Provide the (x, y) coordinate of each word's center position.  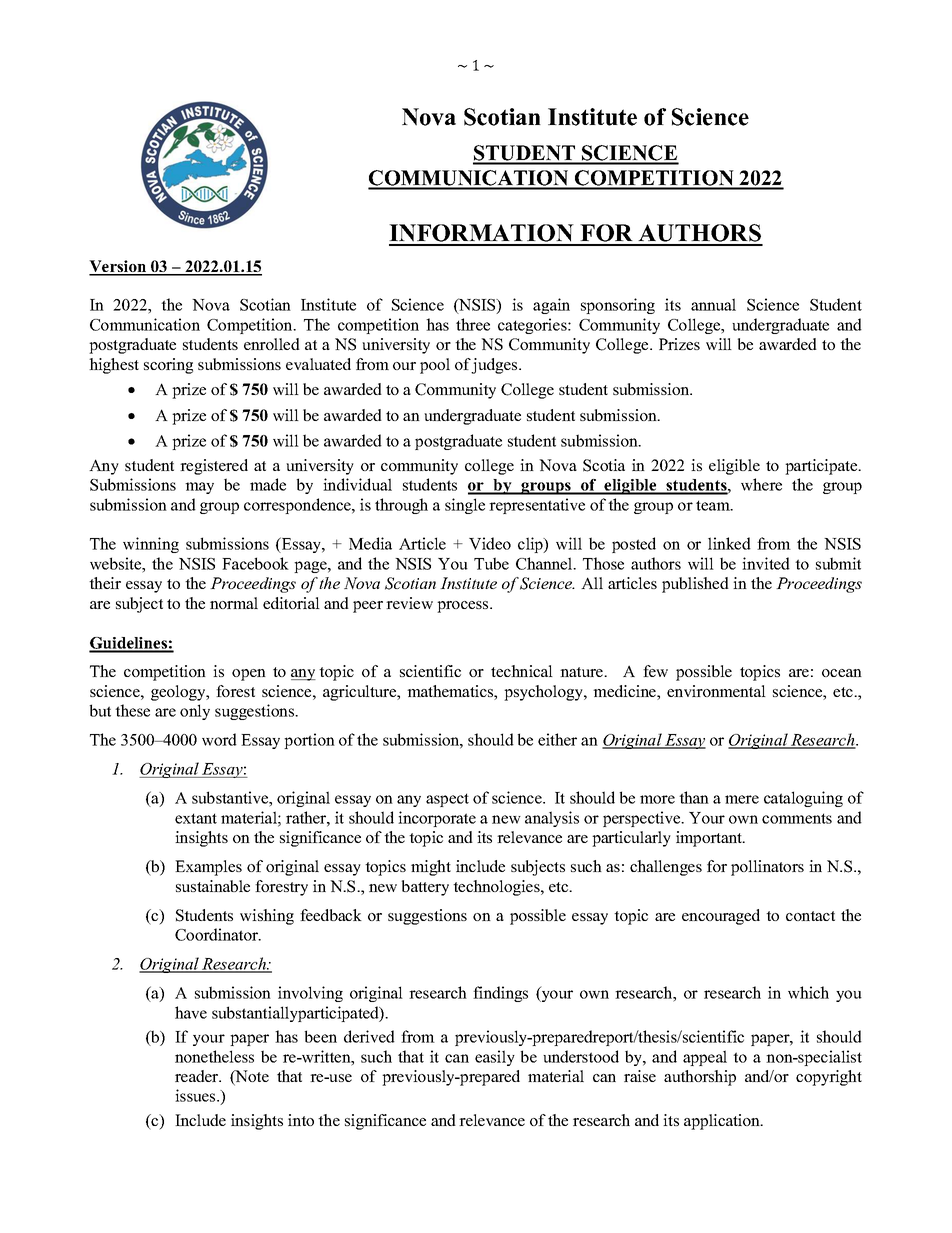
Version (119, 267)
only (195, 712)
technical (522, 671)
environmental (716, 691)
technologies (497, 888)
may (199, 488)
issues (196, 1095)
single (465, 506)
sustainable (213, 886)
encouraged (721, 917)
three (473, 324)
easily (495, 1058)
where (761, 484)
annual (713, 304)
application (723, 1122)
